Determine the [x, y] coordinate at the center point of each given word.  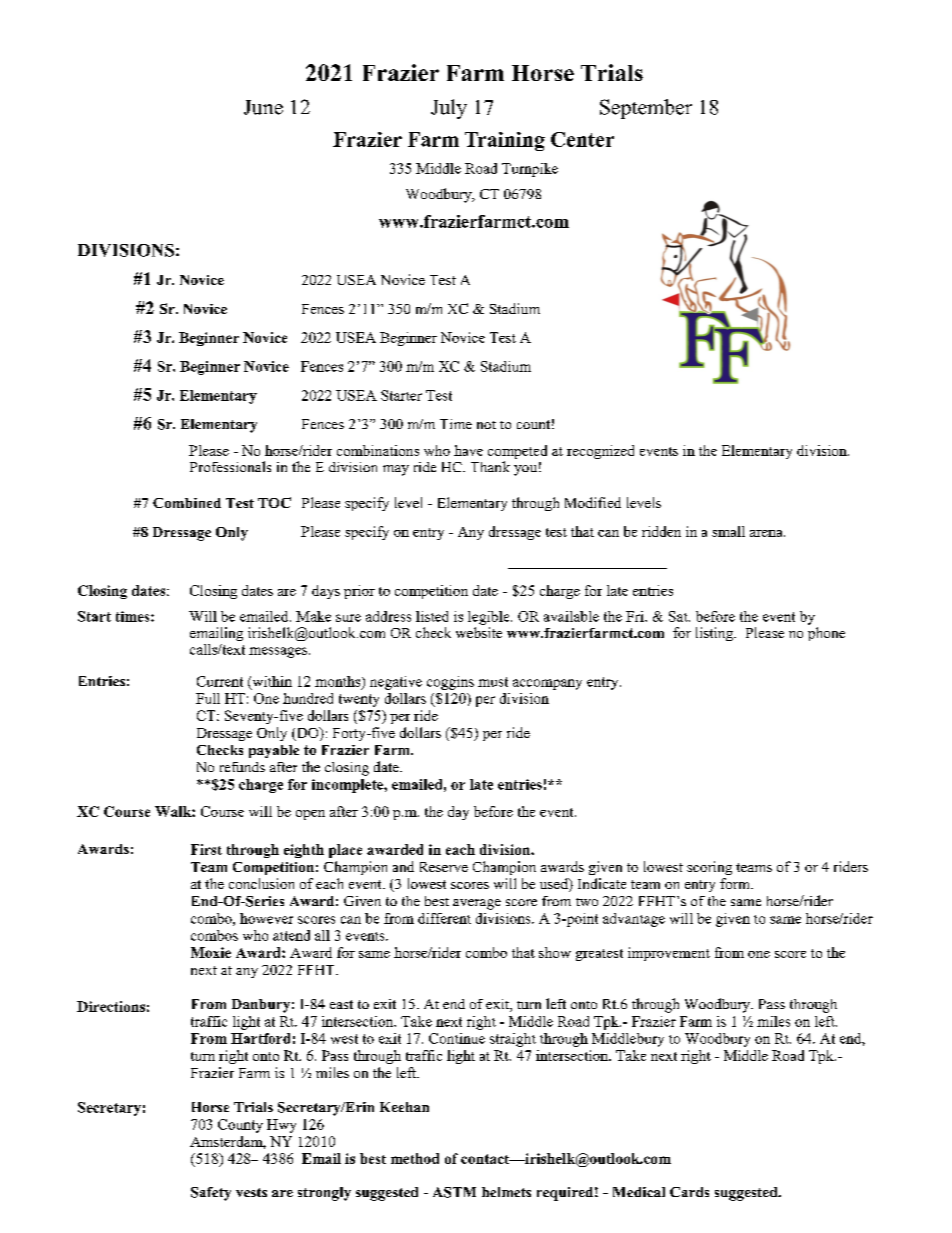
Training [505, 141]
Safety [211, 1194]
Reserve [444, 867]
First [206, 849]
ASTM [454, 1192]
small [728, 531]
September [646, 109]
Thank [490, 466]
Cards [689, 1192]
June [263, 107]
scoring [709, 868]
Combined [187, 503]
